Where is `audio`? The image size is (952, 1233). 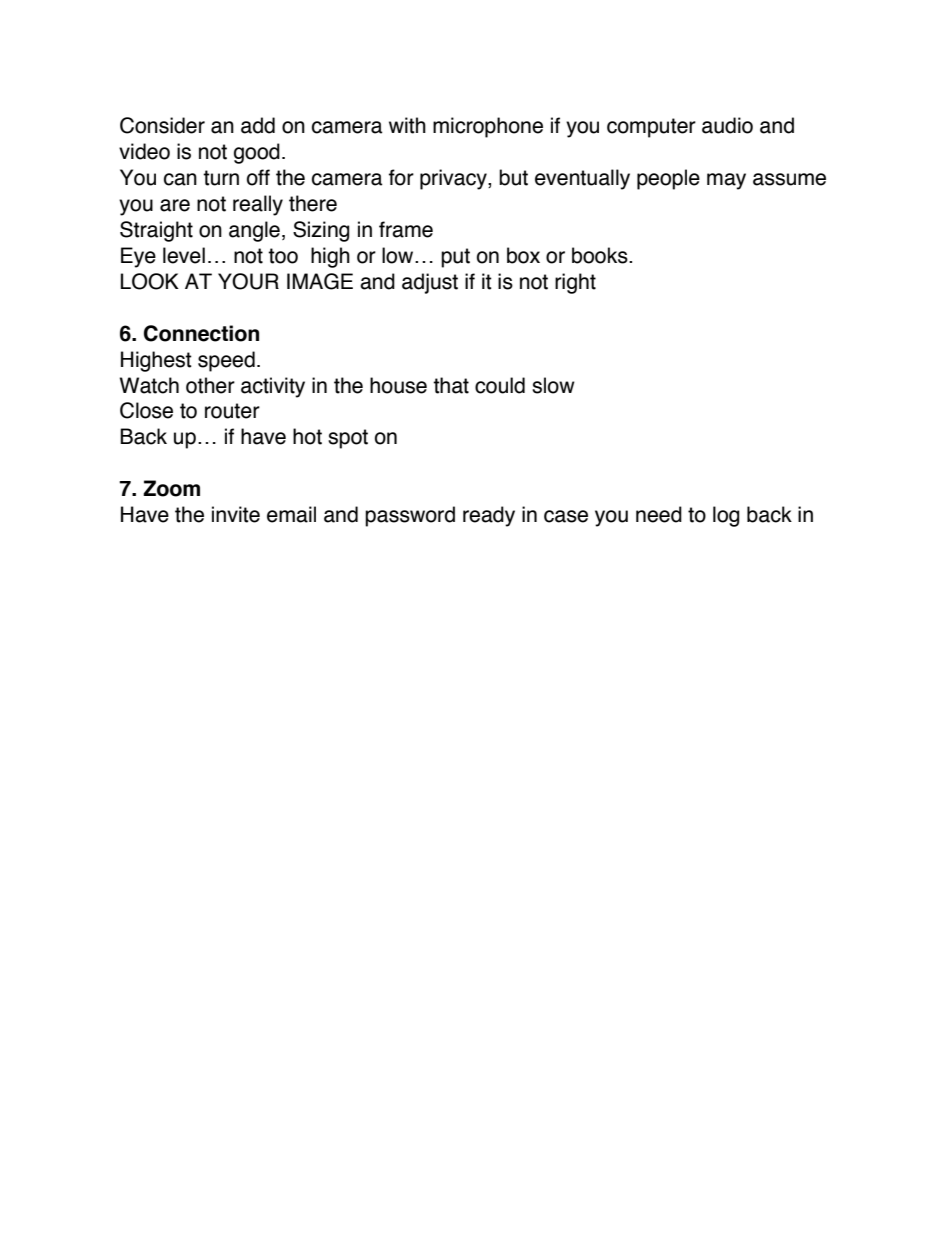 audio is located at coordinates (727, 125).
